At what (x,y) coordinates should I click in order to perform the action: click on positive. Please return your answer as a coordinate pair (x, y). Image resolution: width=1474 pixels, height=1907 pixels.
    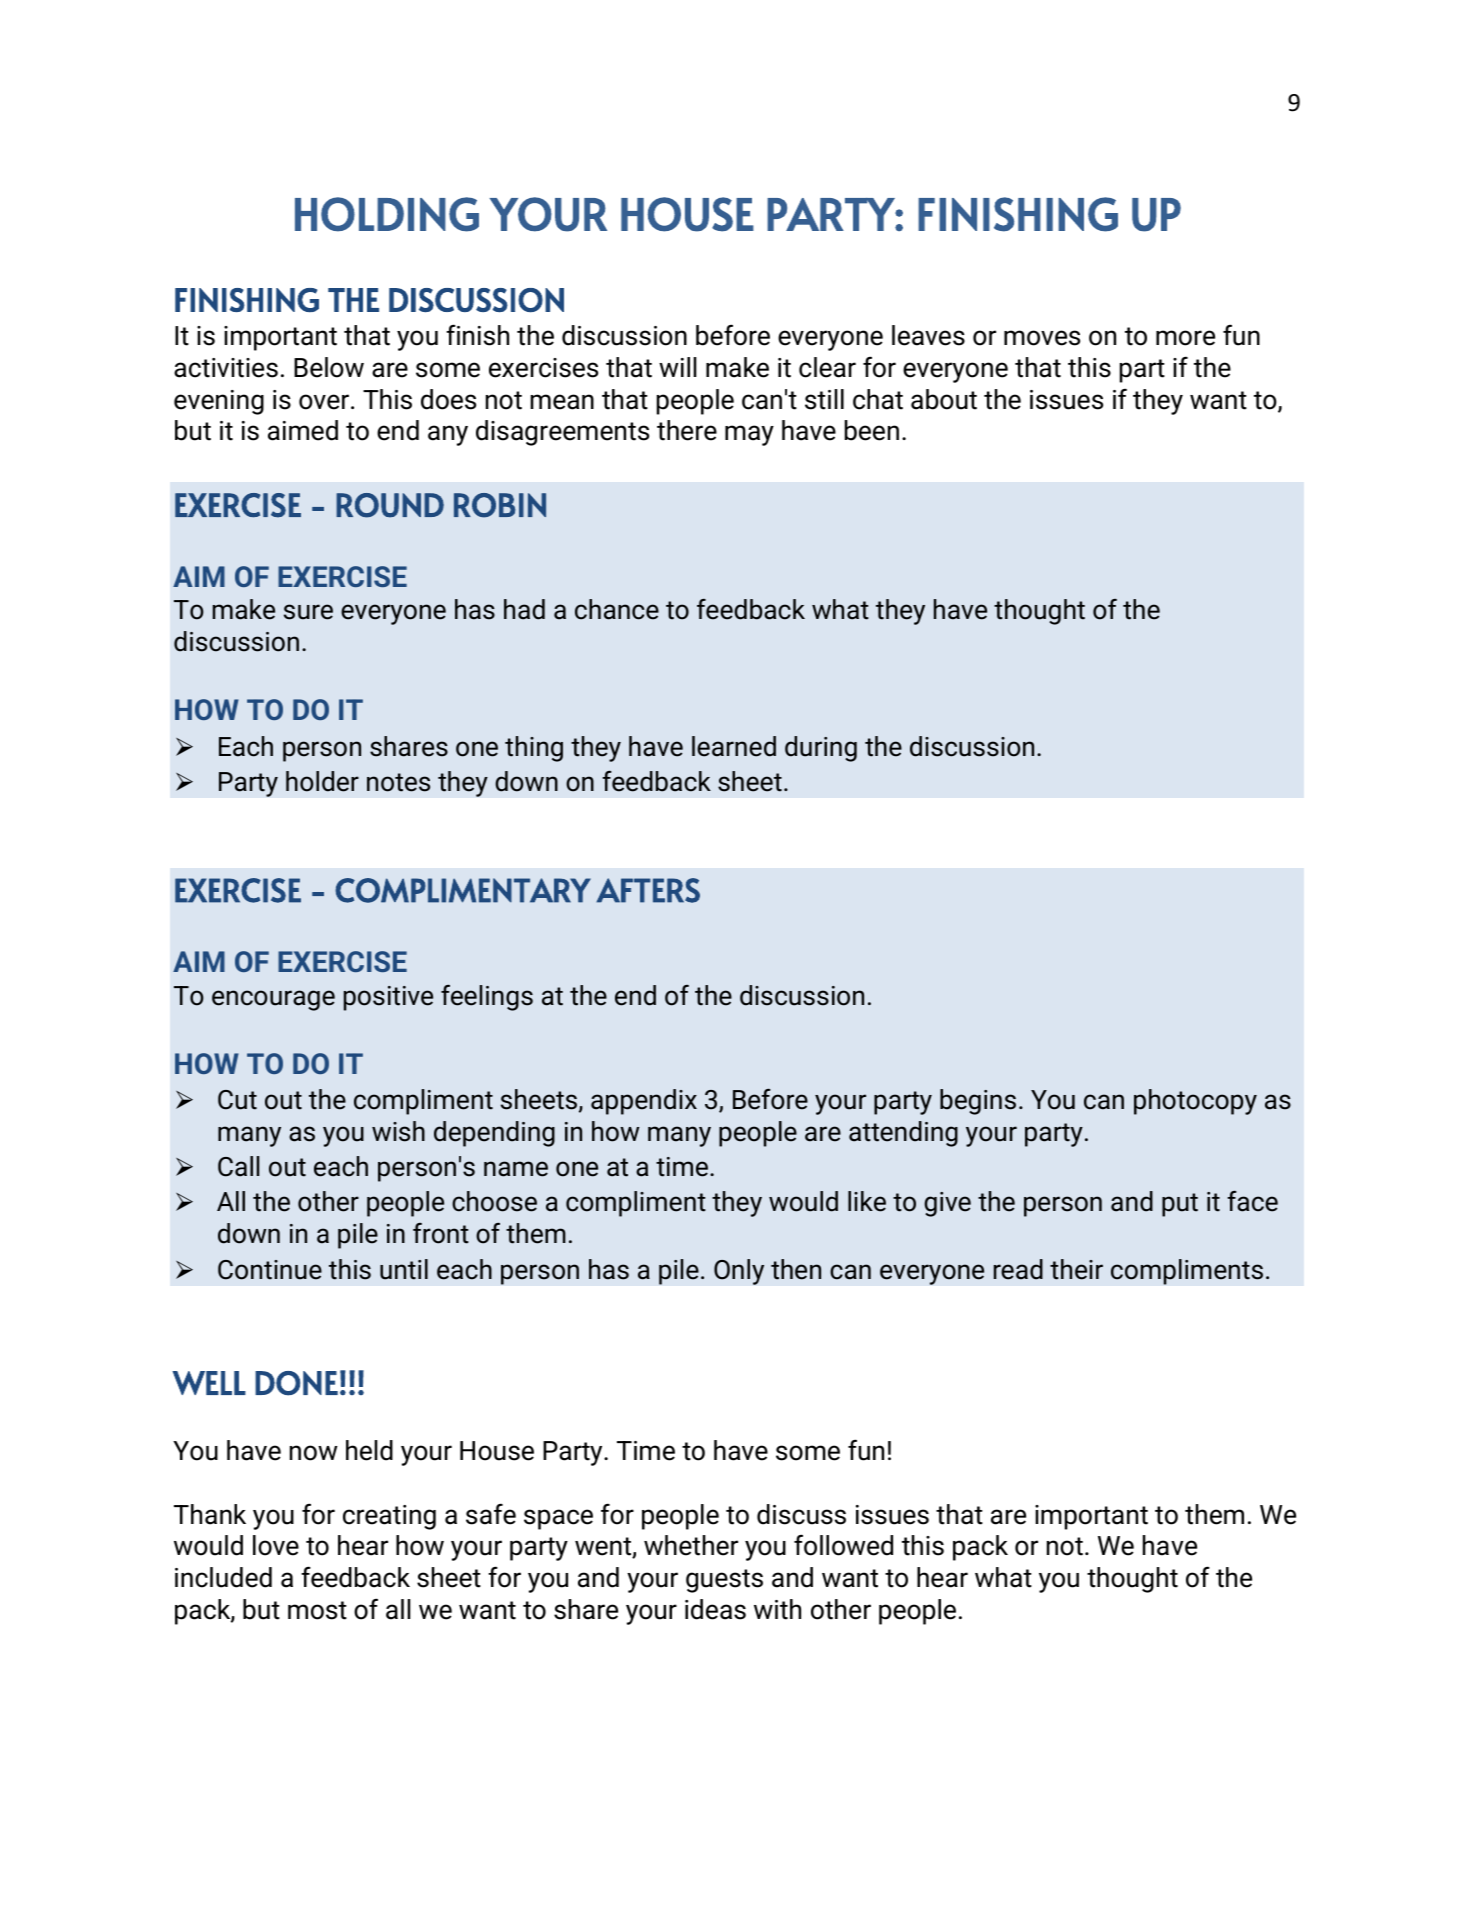
    Looking at the image, I should click on (388, 998).
